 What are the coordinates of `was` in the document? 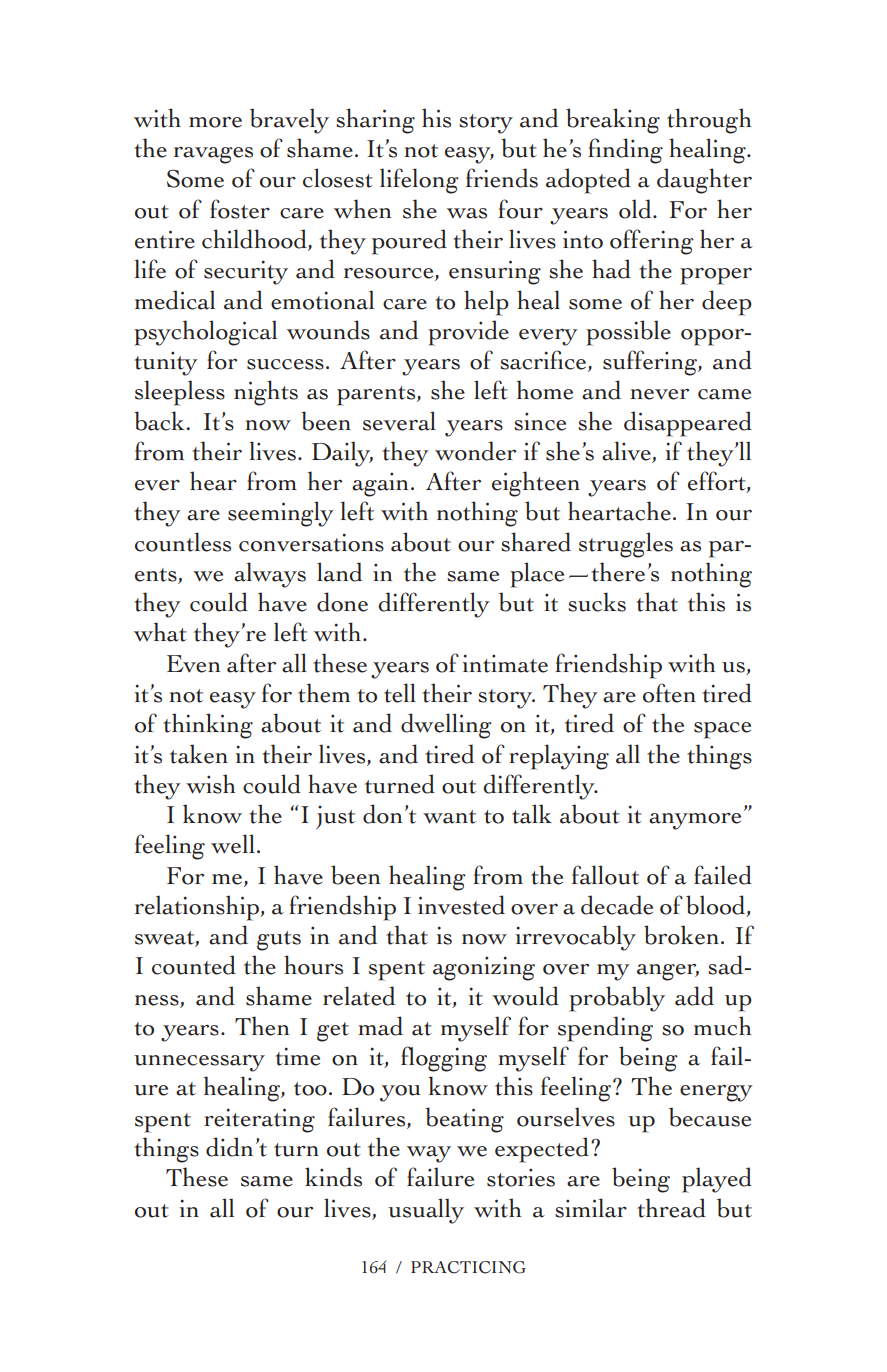 It's located at (467, 213).
